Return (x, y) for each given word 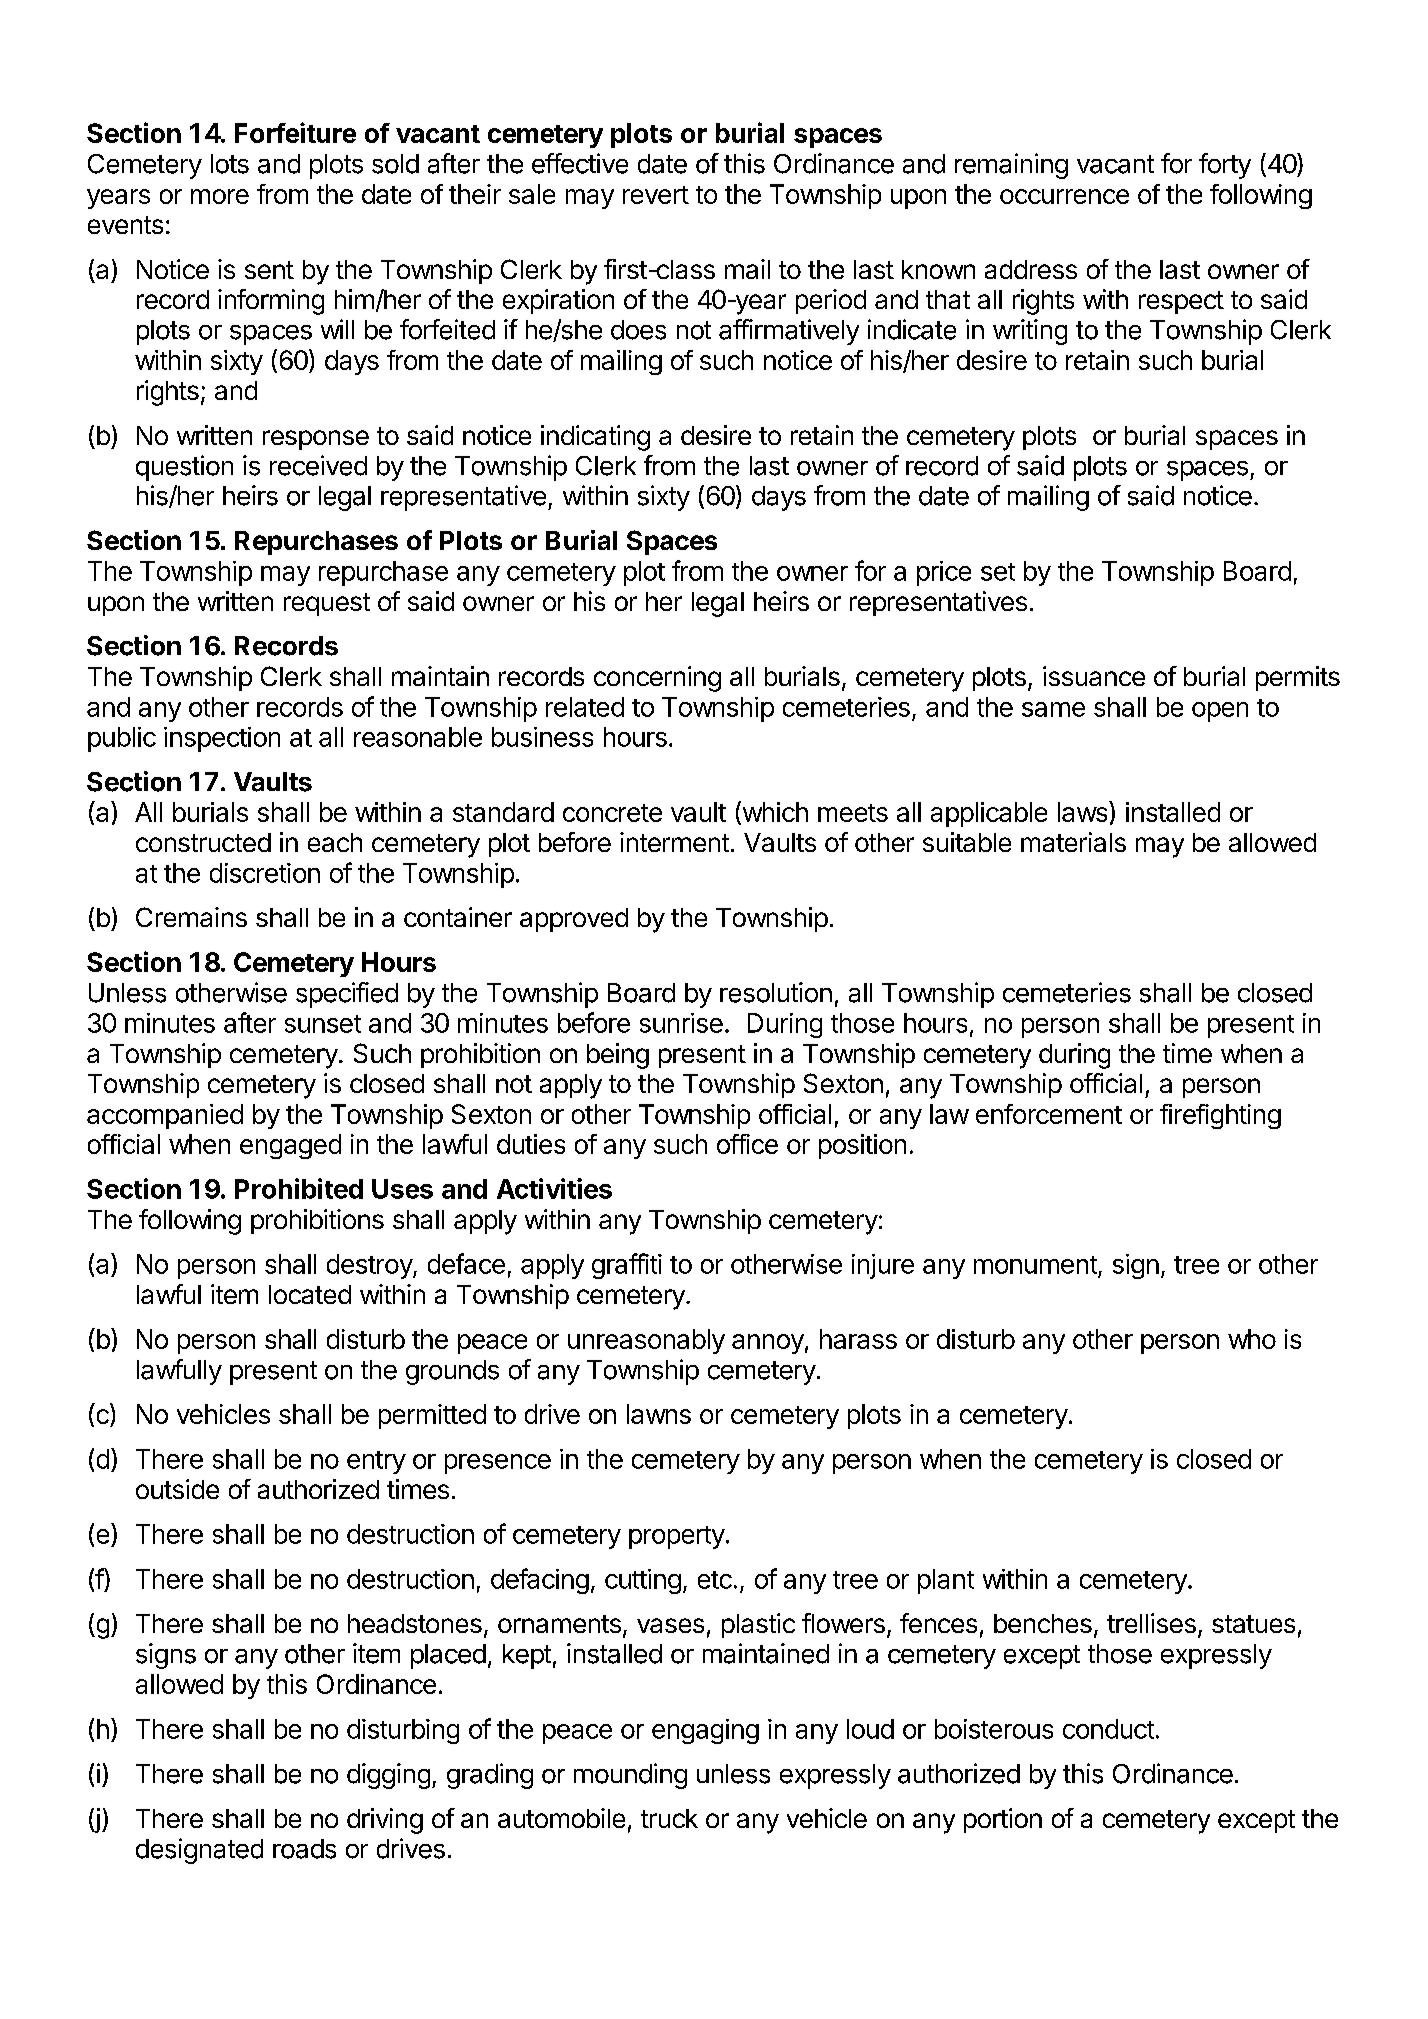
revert (656, 195)
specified (347, 995)
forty (1225, 166)
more (220, 196)
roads (304, 1849)
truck (669, 1818)
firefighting (1220, 1116)
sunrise (681, 1023)
